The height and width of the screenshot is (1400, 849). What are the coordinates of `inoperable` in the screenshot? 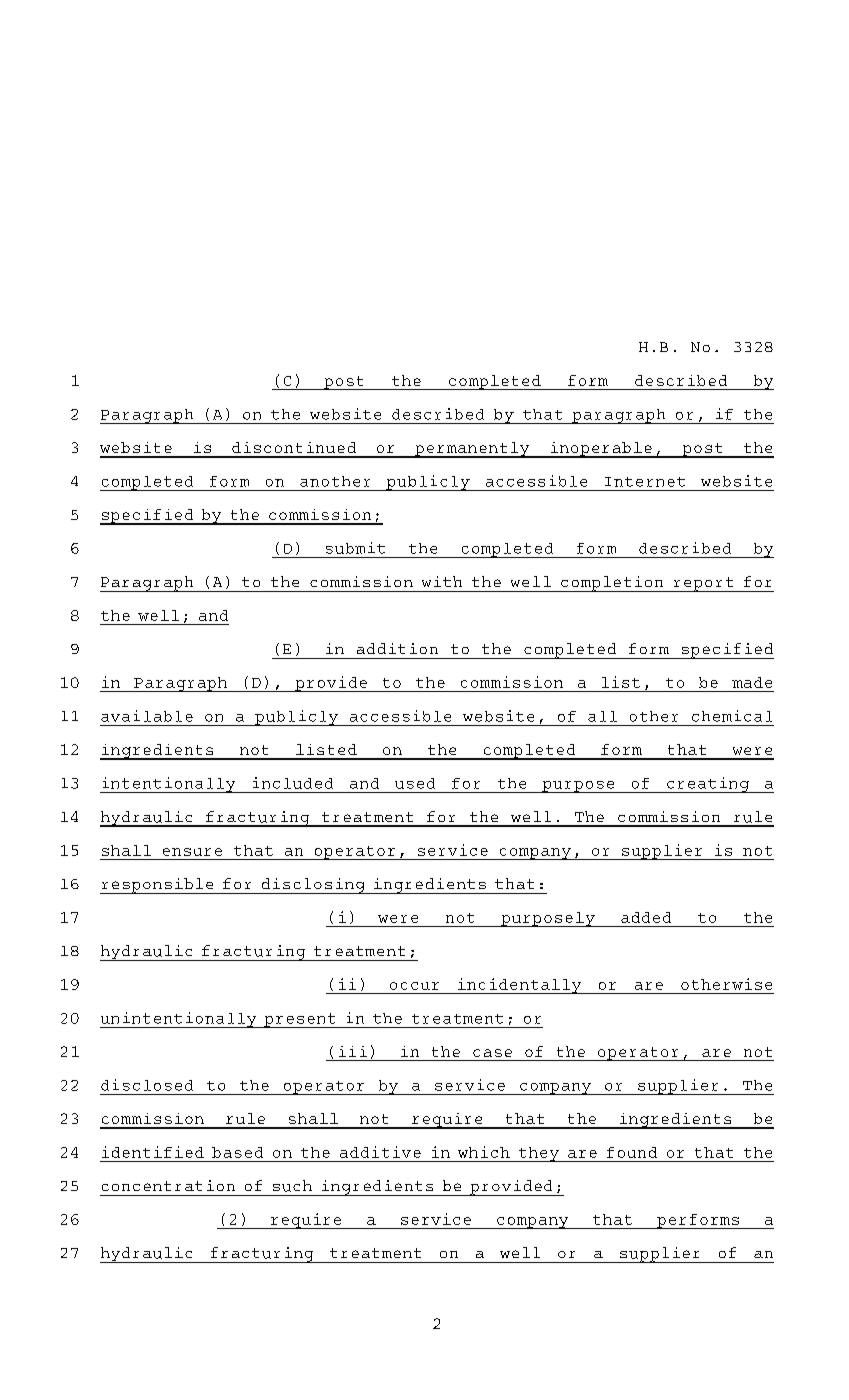 It's located at (601, 450).
